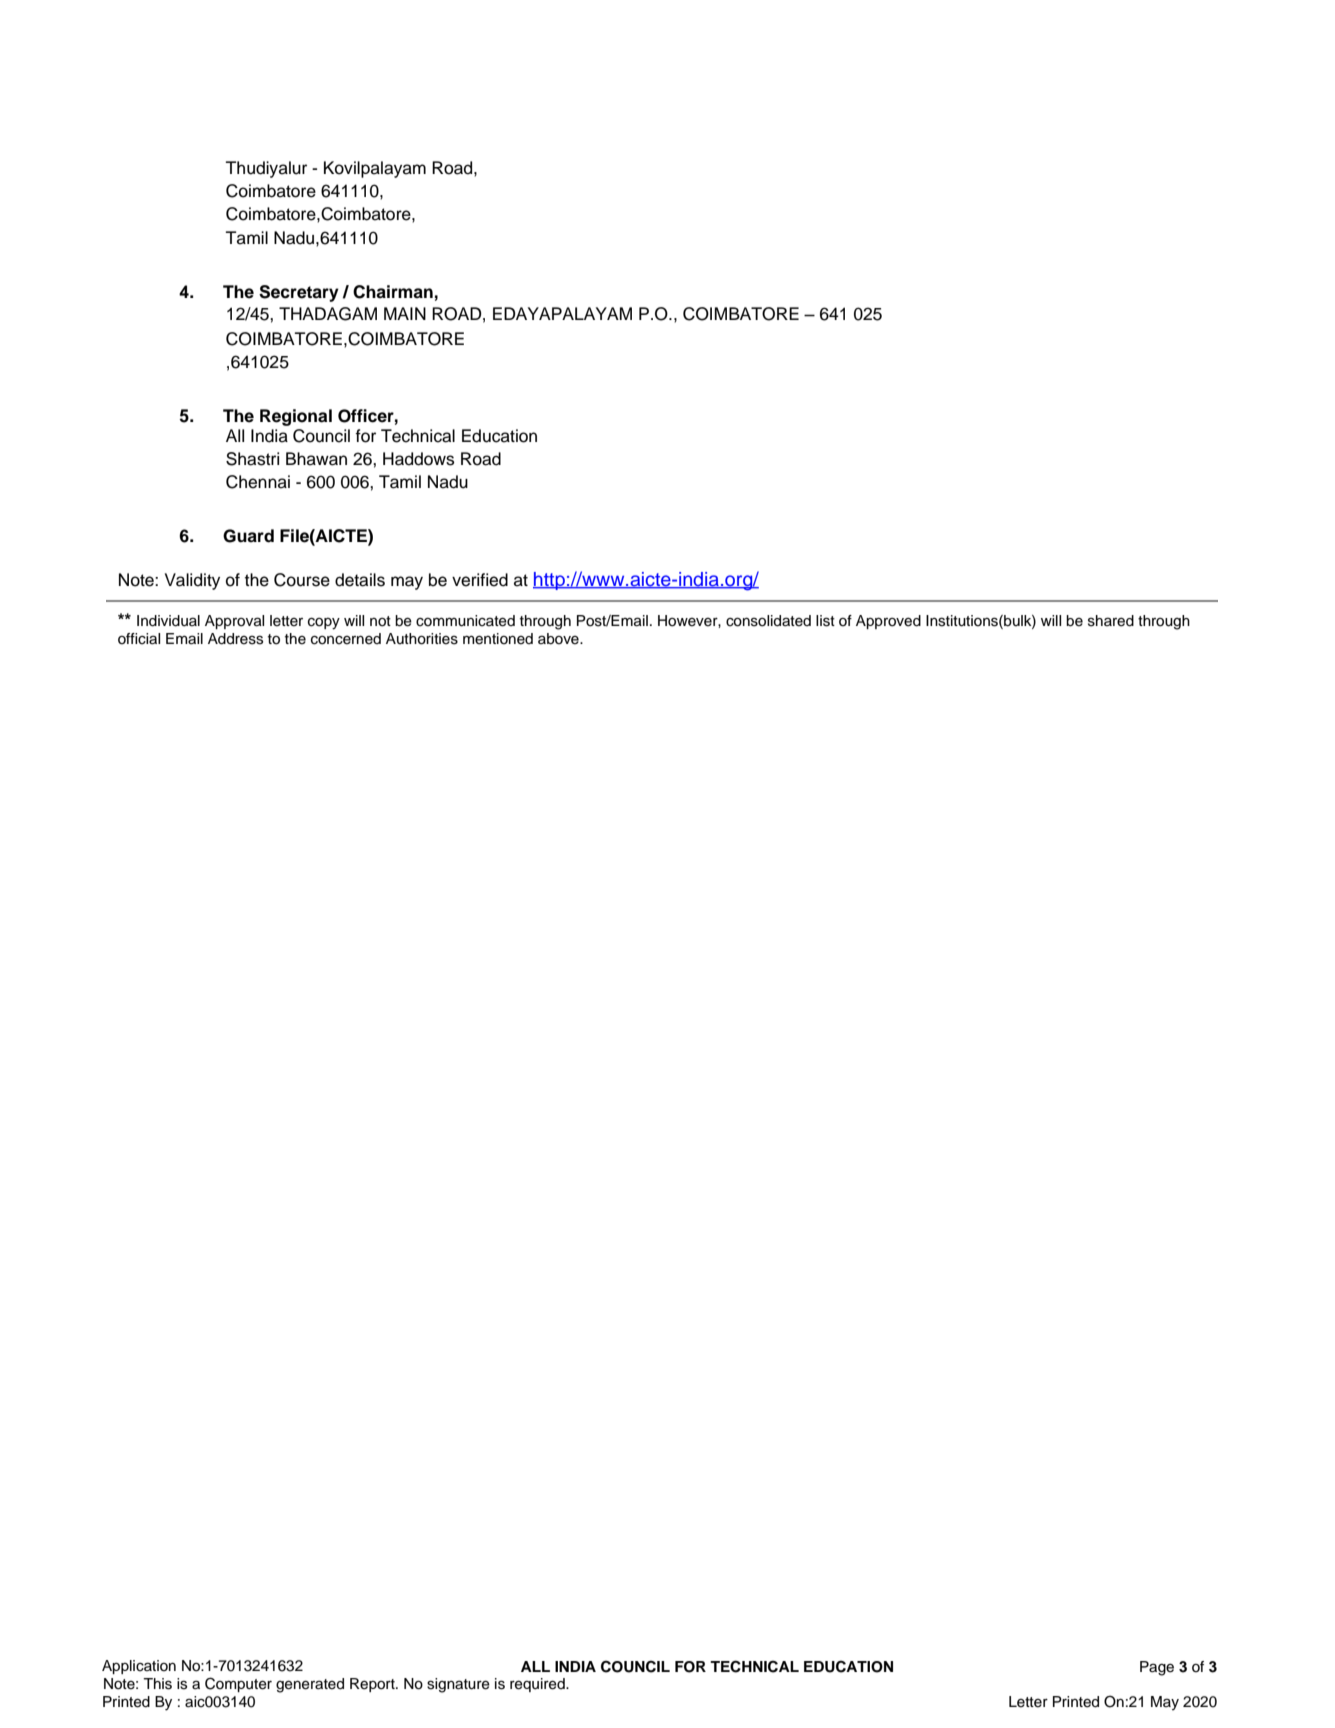 Image resolution: width=1335 pixels, height=1728 pixels. I want to click on shared, so click(1111, 621).
